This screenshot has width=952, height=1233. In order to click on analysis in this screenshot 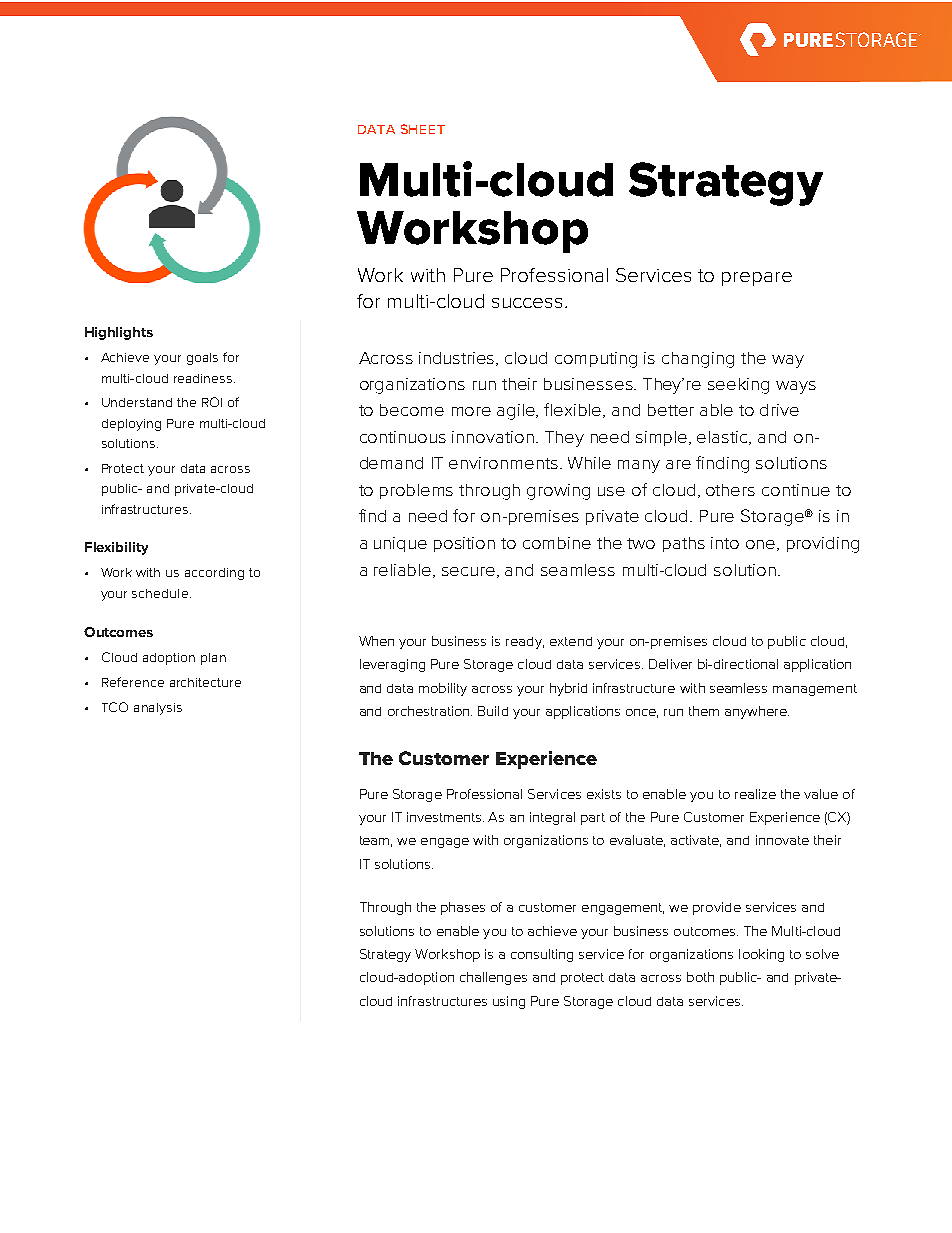, I will do `click(158, 709)`.
